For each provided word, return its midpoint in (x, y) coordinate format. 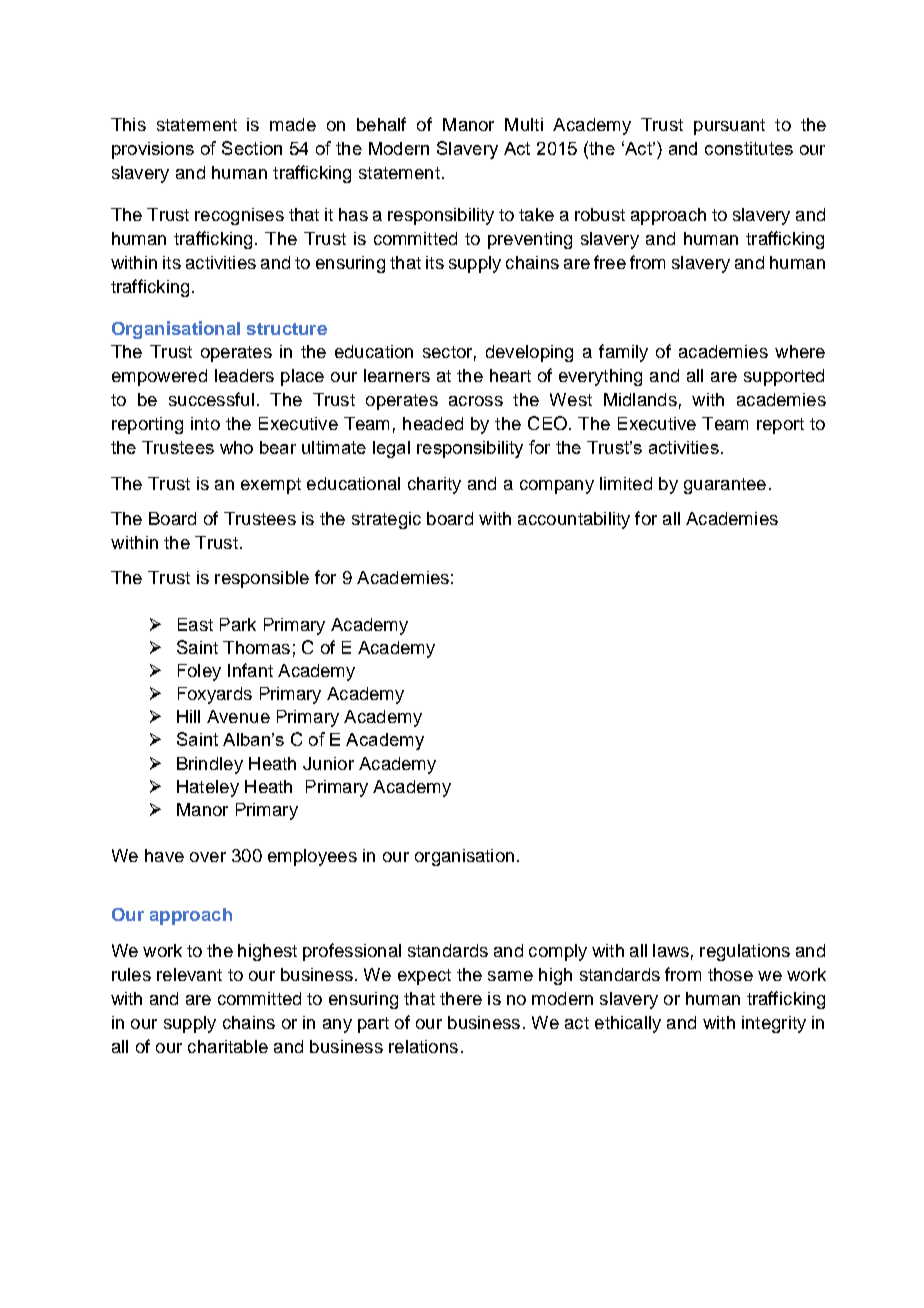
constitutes (749, 148)
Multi (524, 124)
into (205, 423)
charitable (228, 1046)
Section (252, 148)
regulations (745, 952)
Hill (188, 716)
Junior (328, 763)
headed (433, 423)
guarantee (725, 486)
